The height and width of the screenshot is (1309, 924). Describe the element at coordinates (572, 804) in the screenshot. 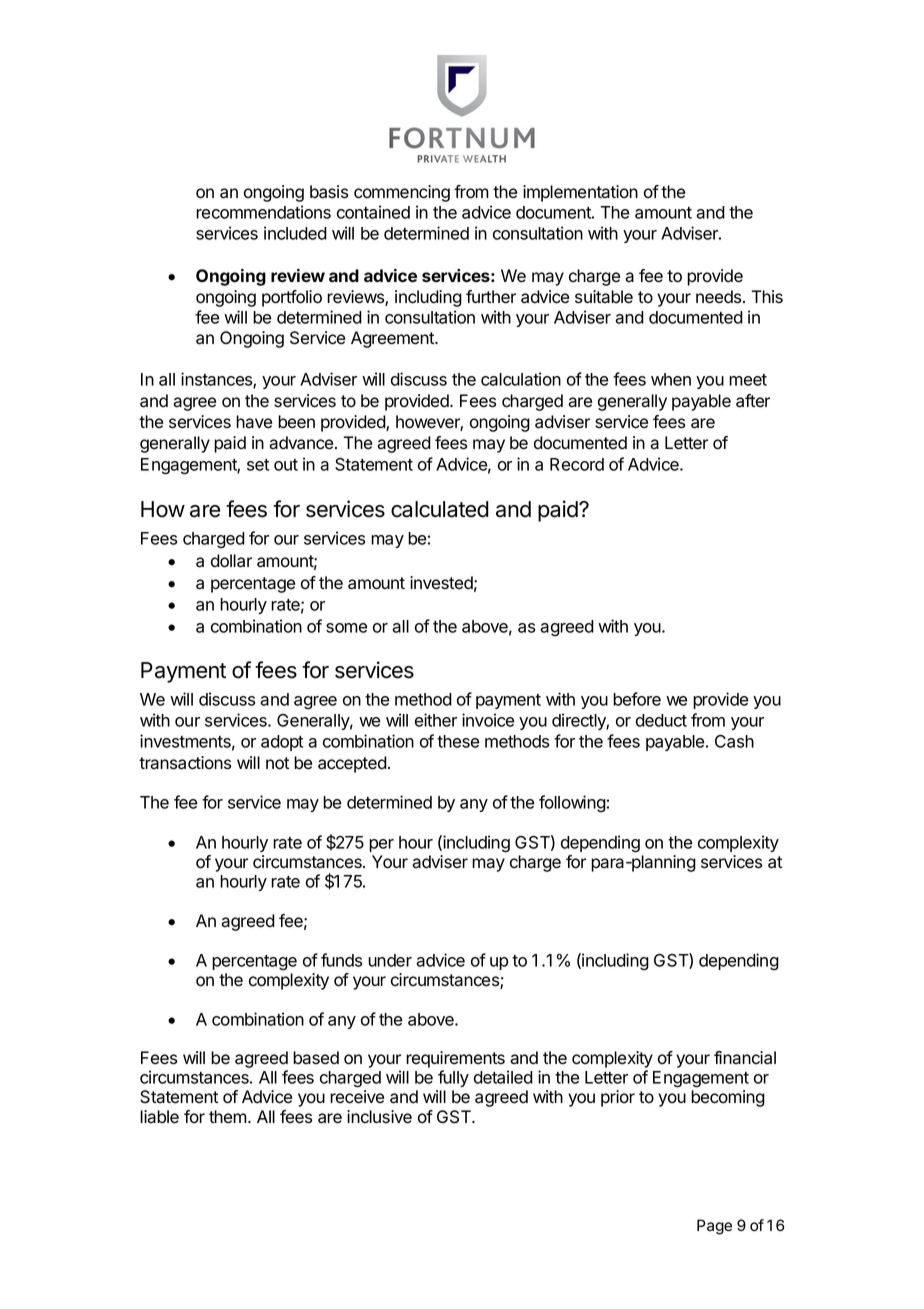

I see `following` at that location.
